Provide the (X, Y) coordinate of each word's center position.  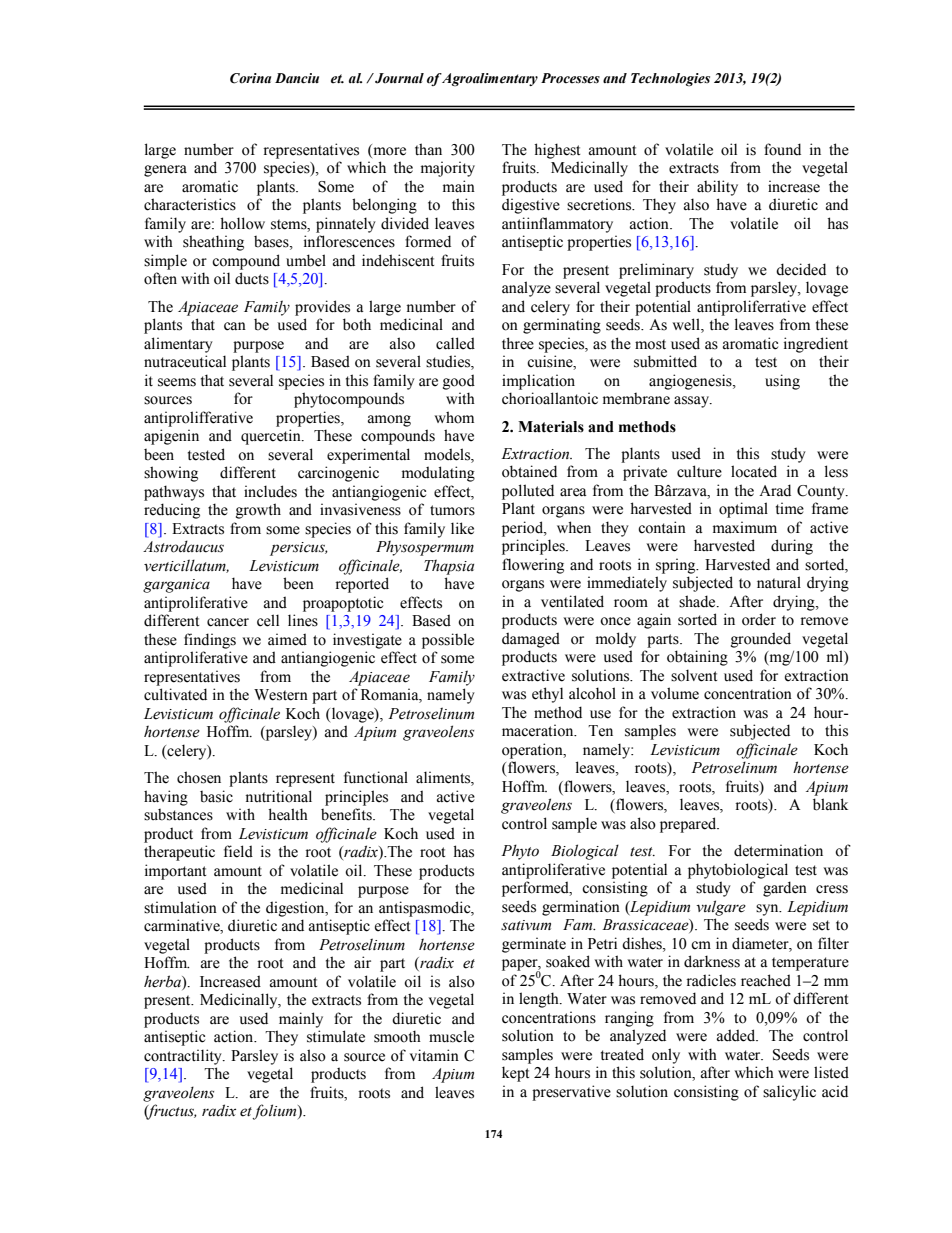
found (782, 149)
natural (779, 582)
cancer (228, 622)
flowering (533, 566)
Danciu (297, 78)
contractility (184, 1057)
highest (557, 151)
